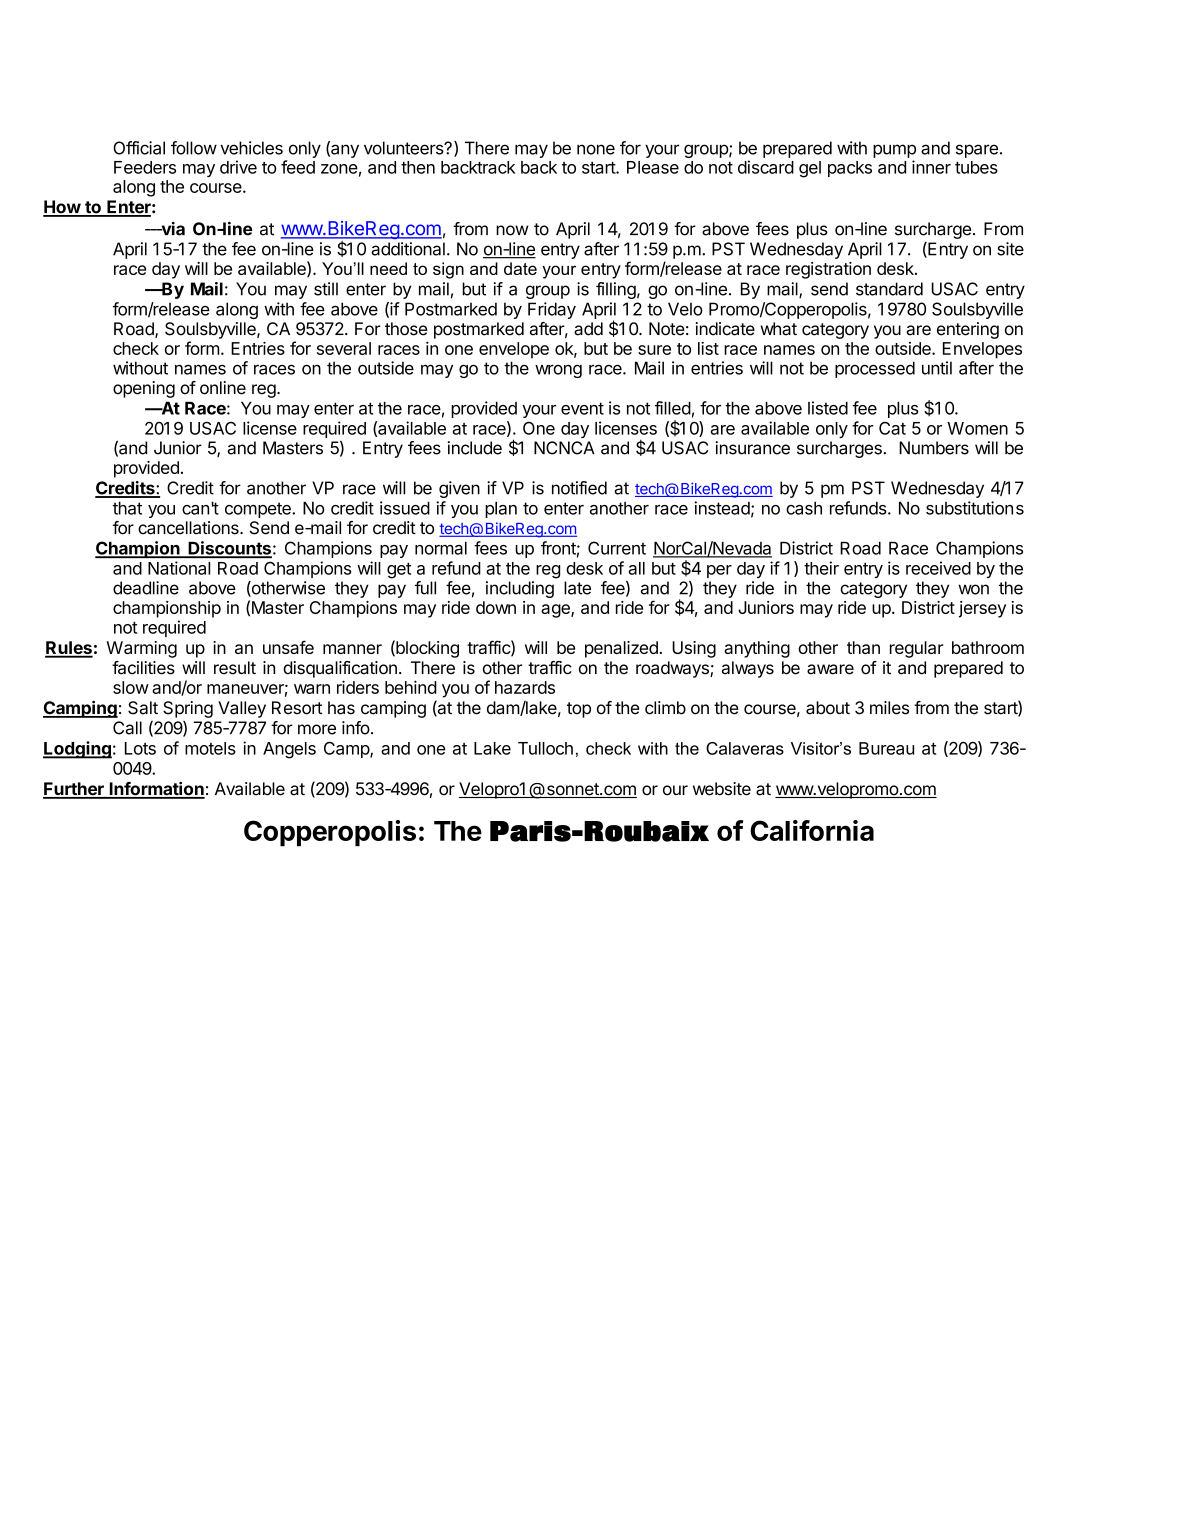 The width and height of the page is (1180, 1527). I want to click on Further, so click(74, 790).
